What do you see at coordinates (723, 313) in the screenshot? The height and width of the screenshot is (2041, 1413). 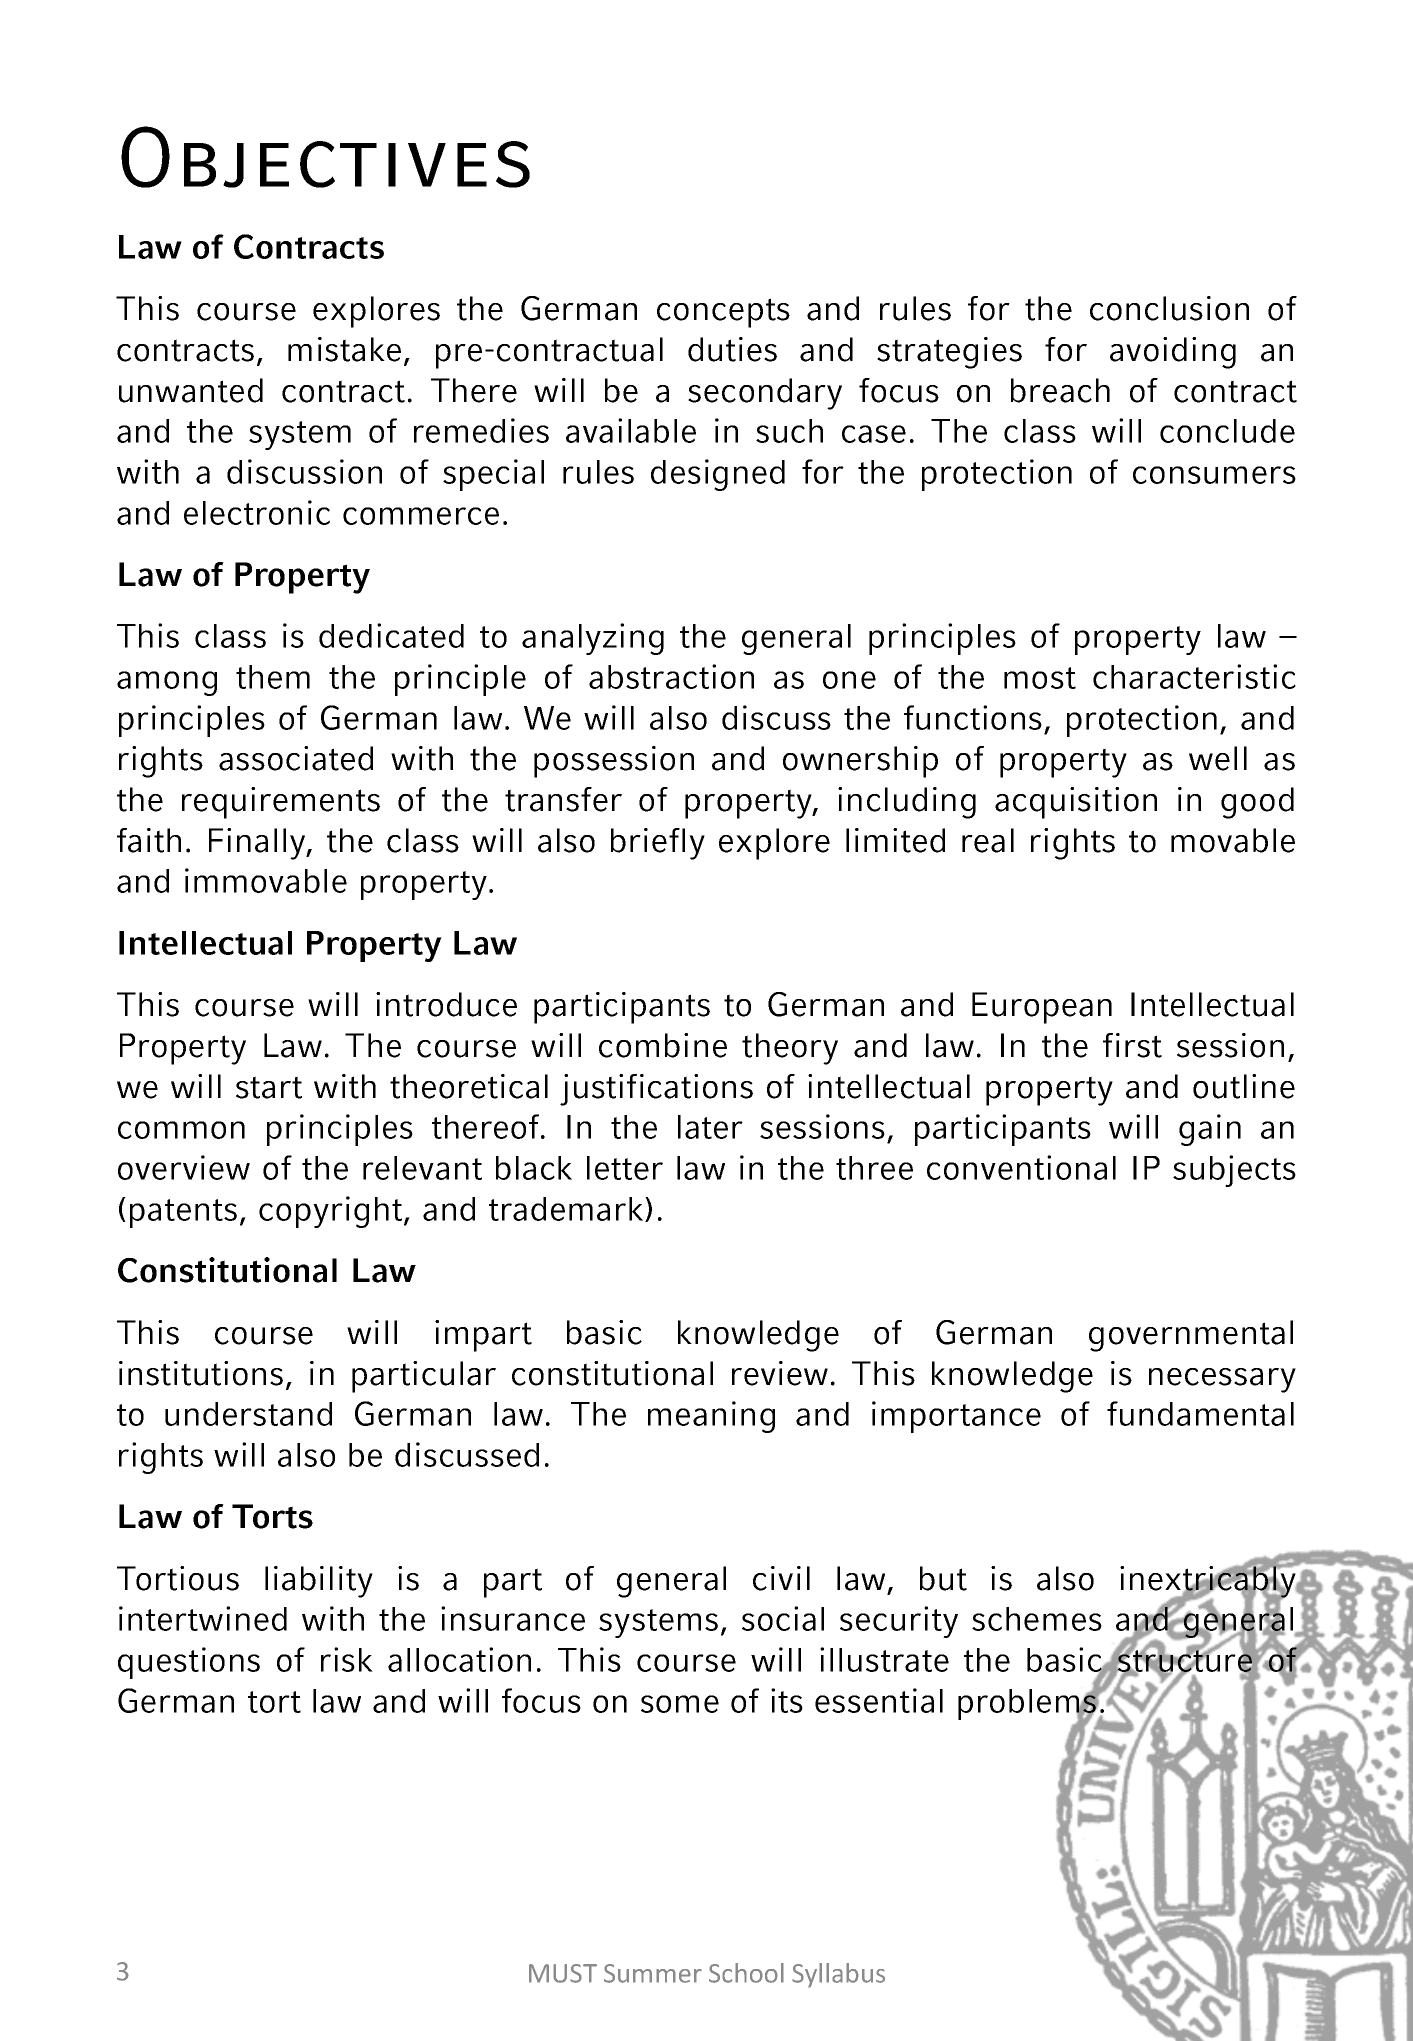 I see `concepts` at bounding box center [723, 313].
